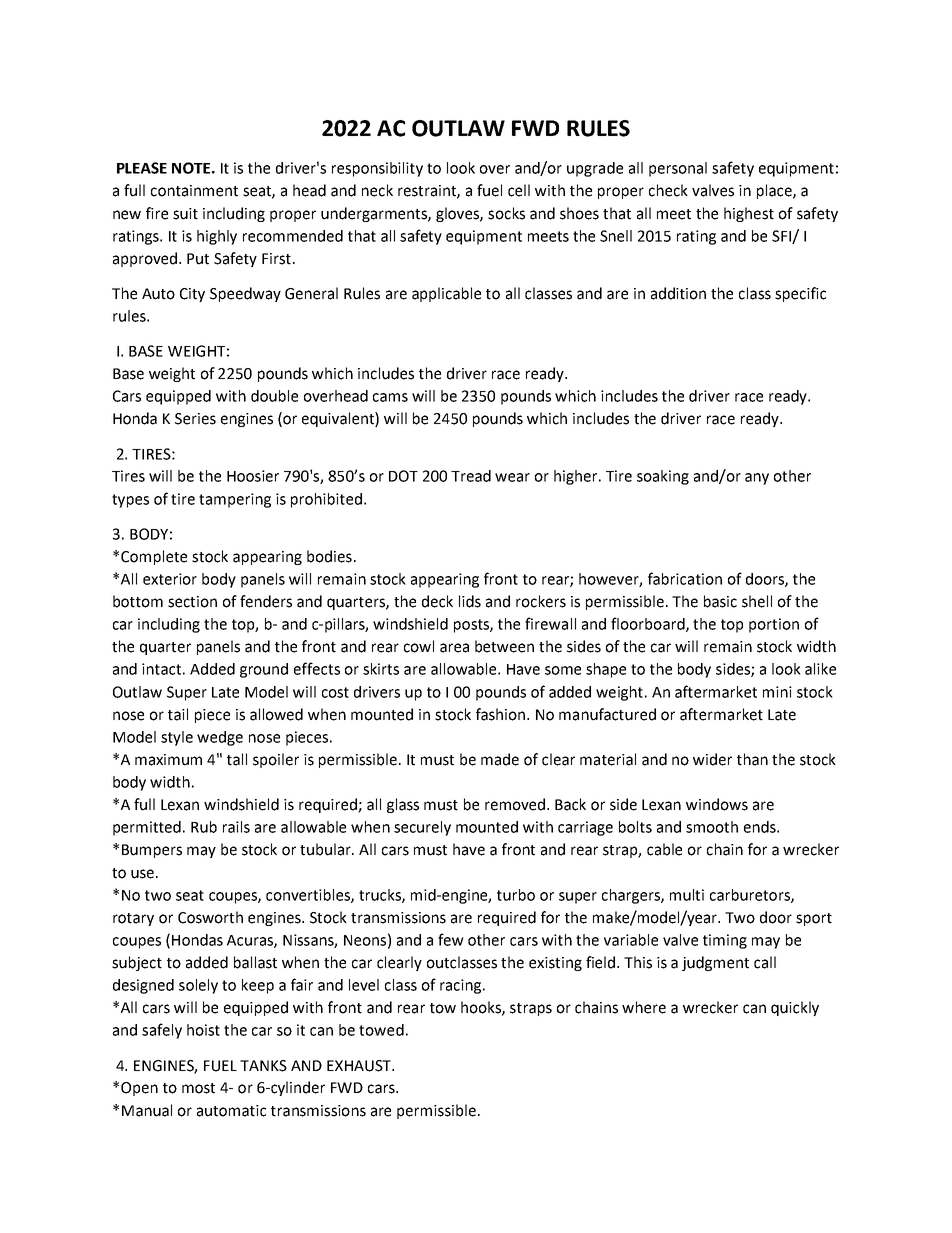  Describe the element at coordinates (752, 759) in the screenshot. I see `than` at that location.
